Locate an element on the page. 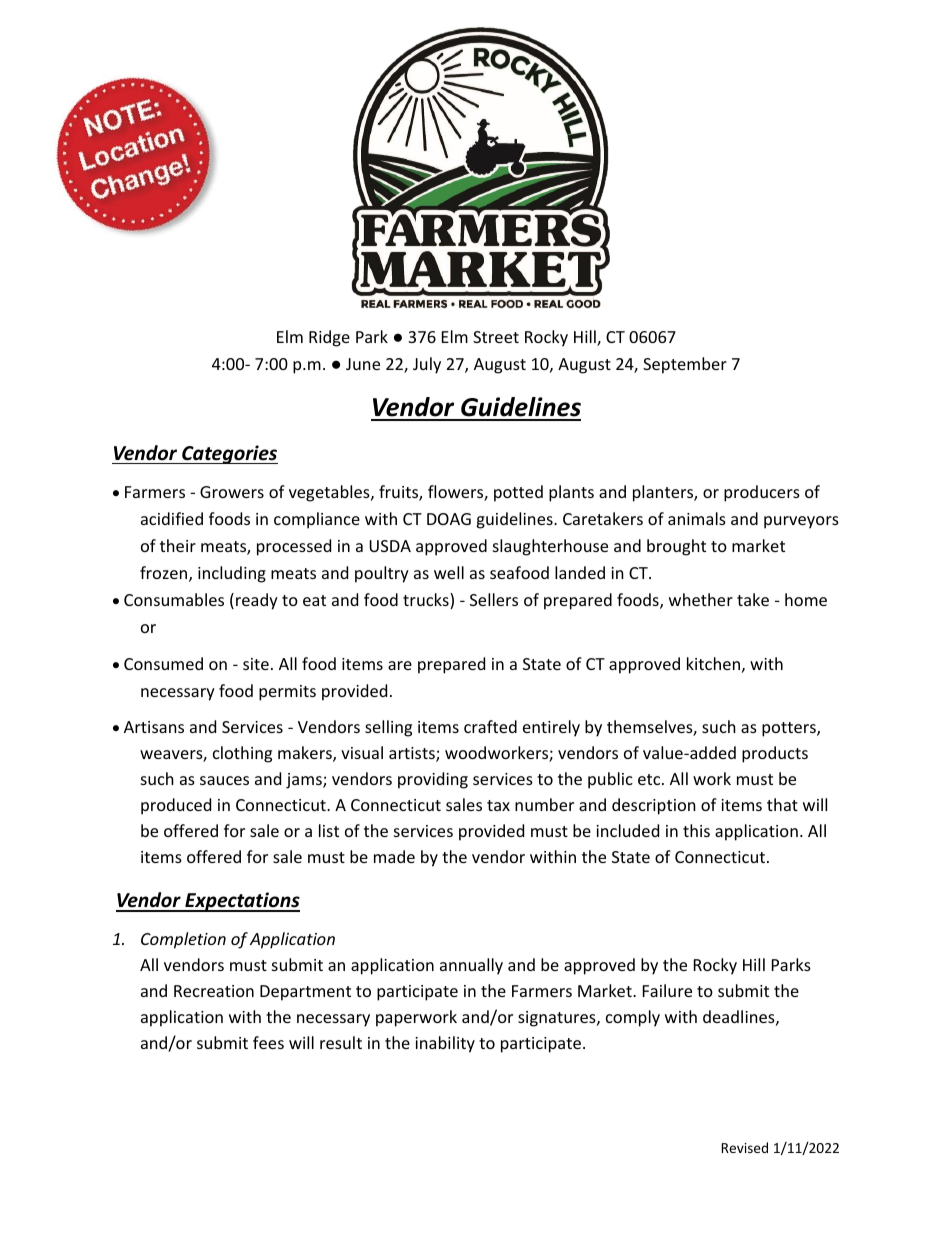 Image resolution: width=952 pixels, height=1233 pixels. Street is located at coordinates (496, 337).
